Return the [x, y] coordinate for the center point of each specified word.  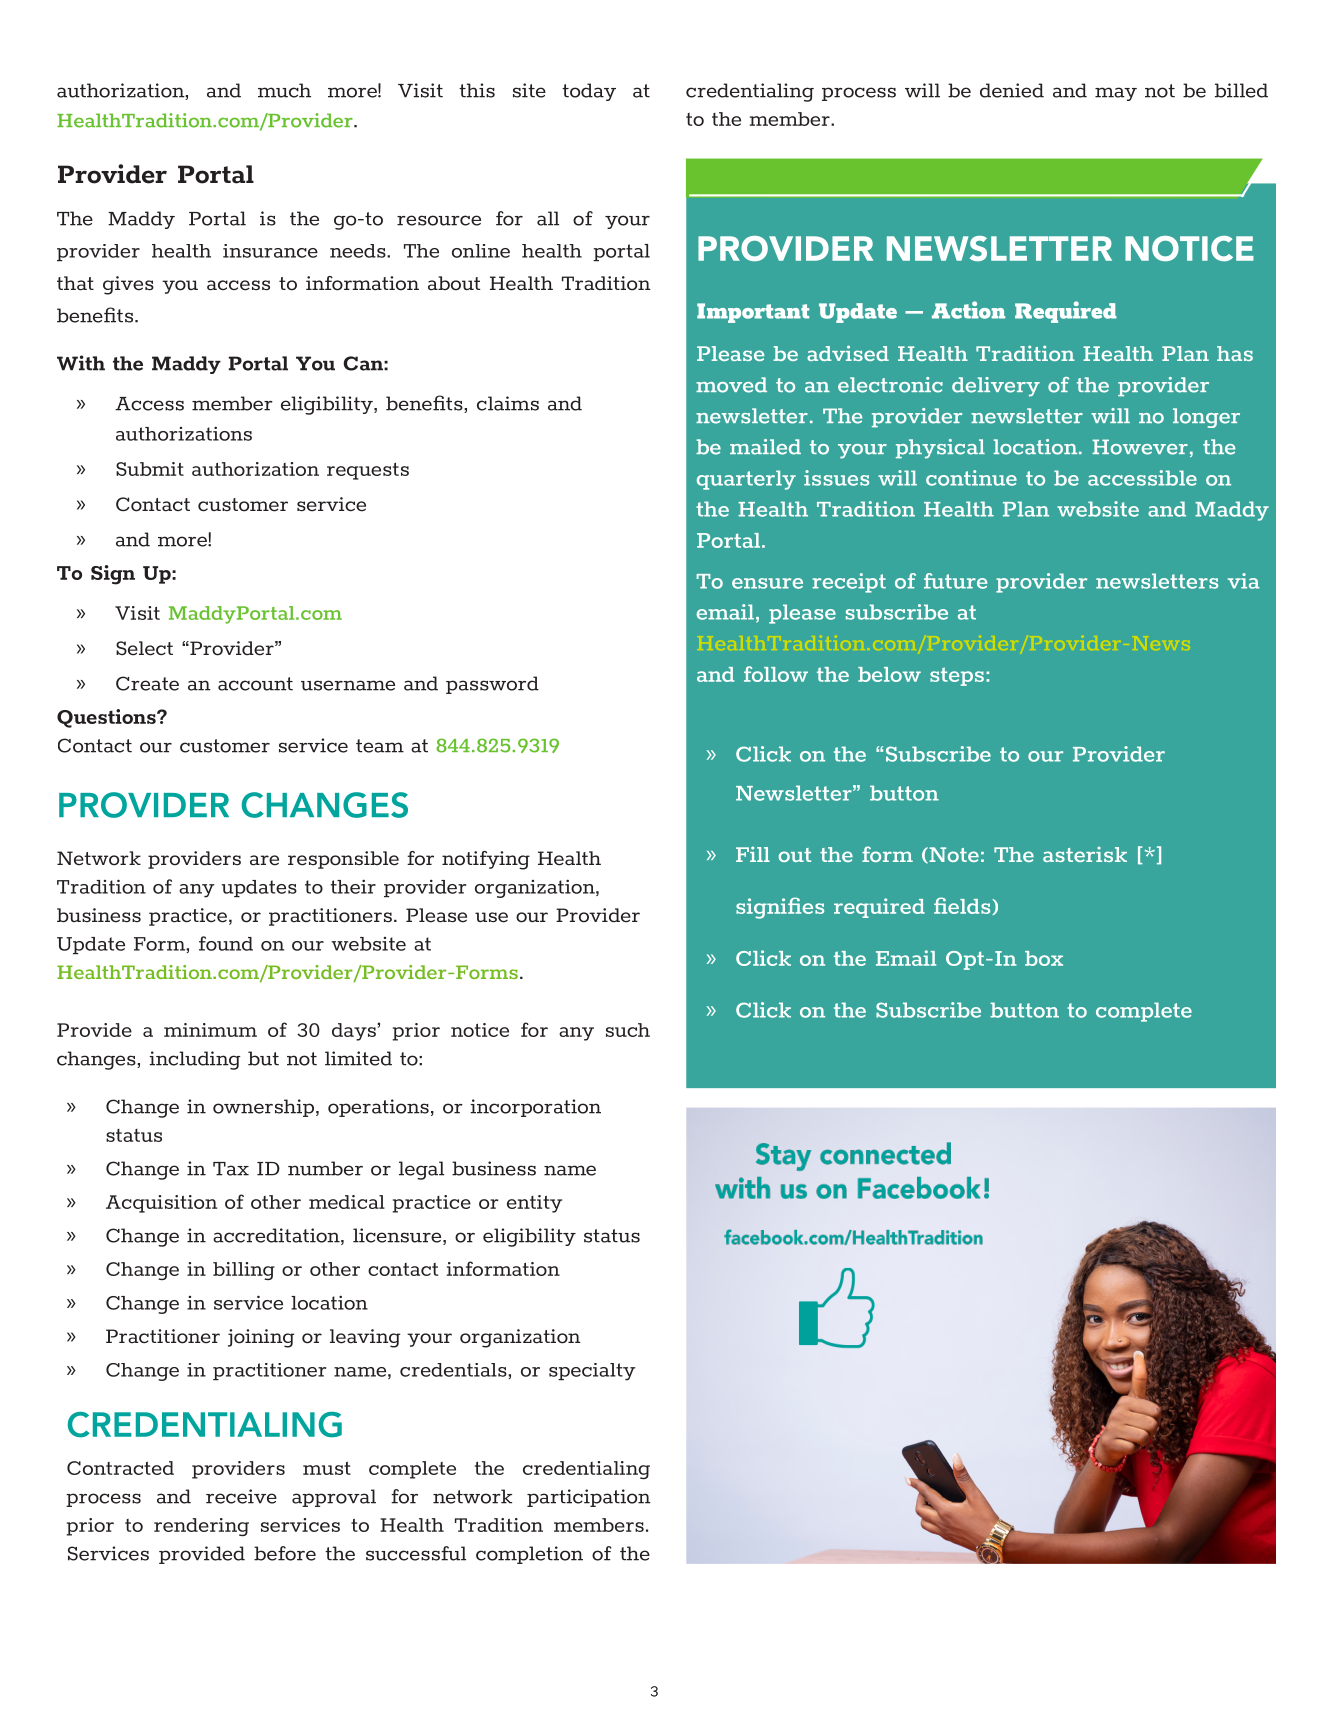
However [1140, 447]
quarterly [746, 480]
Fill [753, 854]
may [1116, 94]
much [284, 90]
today [589, 92]
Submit [150, 469]
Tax [231, 1169]
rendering [201, 1527]
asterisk [1085, 854]
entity [534, 1204]
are [264, 860]
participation [589, 1498]
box [1044, 958]
